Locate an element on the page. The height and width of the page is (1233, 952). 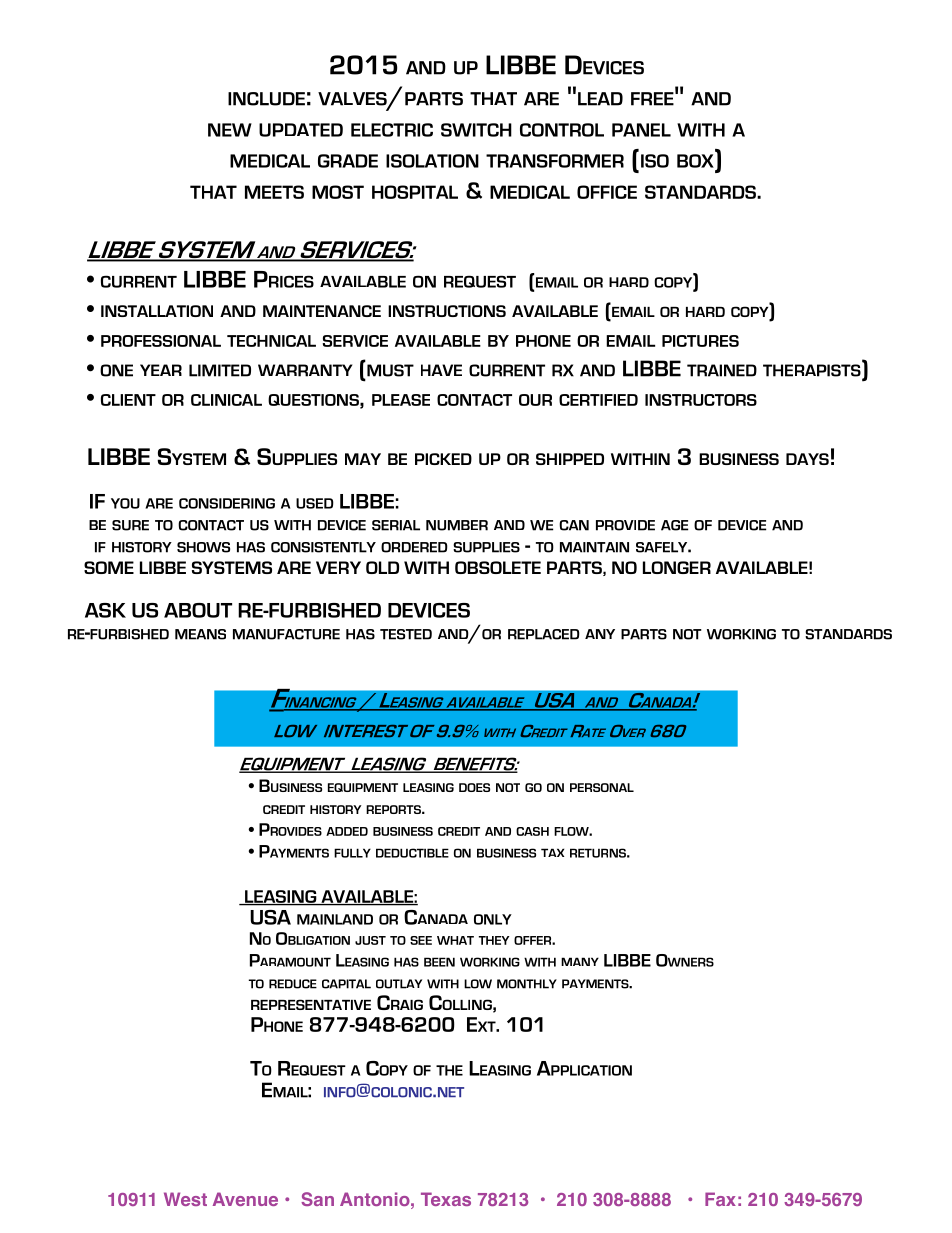
replaced is located at coordinates (544, 634).
